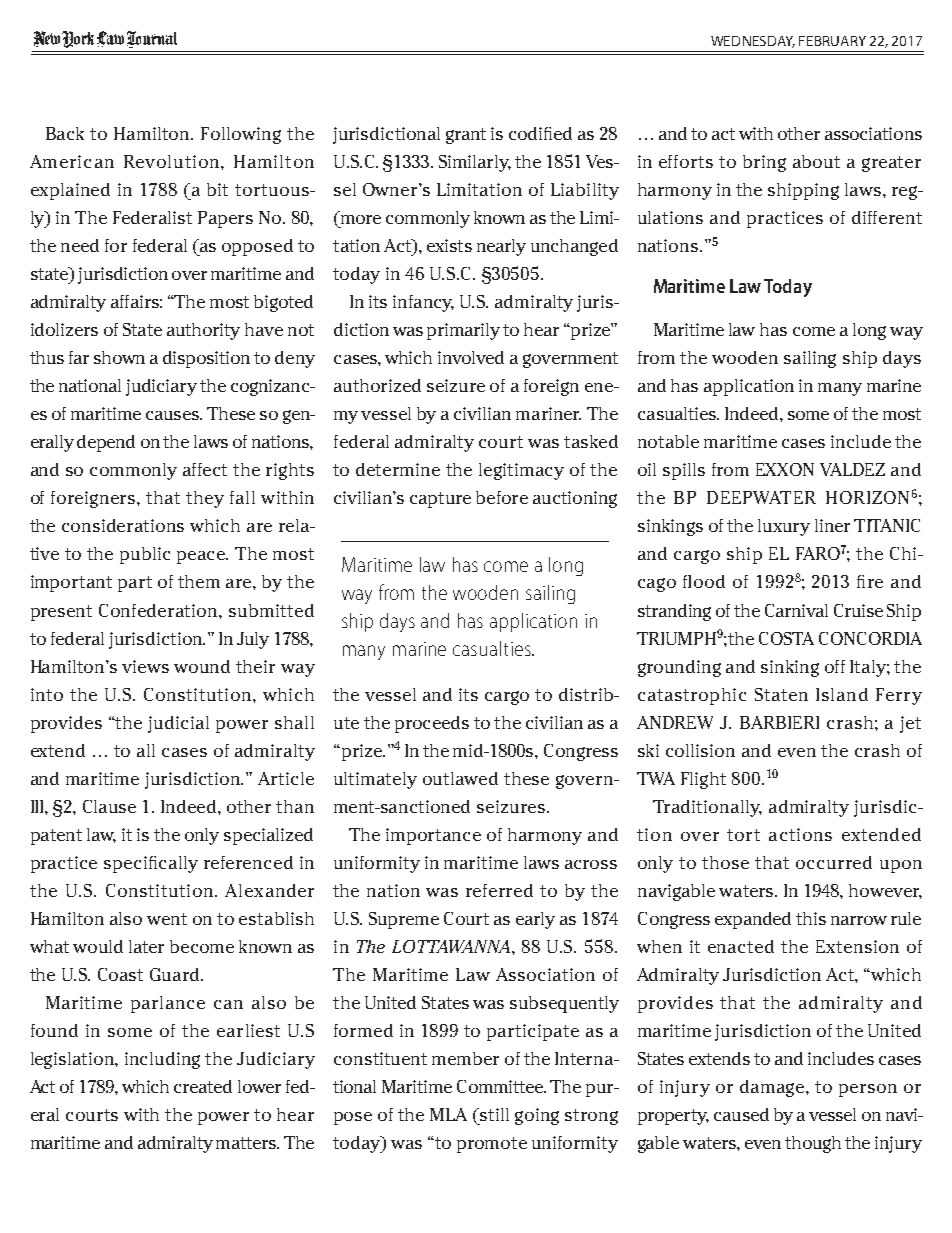 Image resolution: width=952 pixels, height=1233 pixels. Describe the element at coordinates (785, 469) in the document. I see `EXXON` at that location.
